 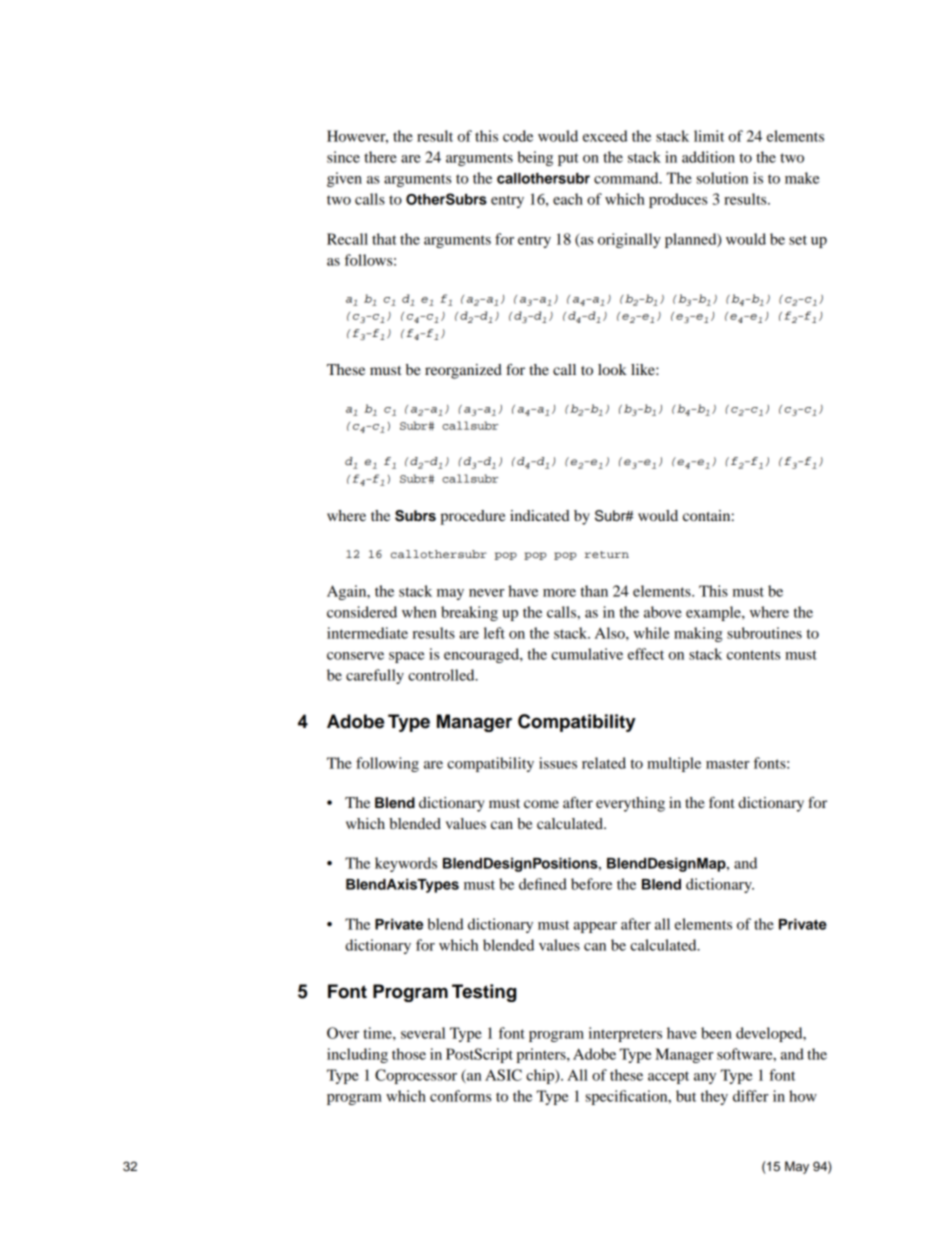 What do you see at coordinates (722, 178) in the screenshot?
I see `solution` at bounding box center [722, 178].
